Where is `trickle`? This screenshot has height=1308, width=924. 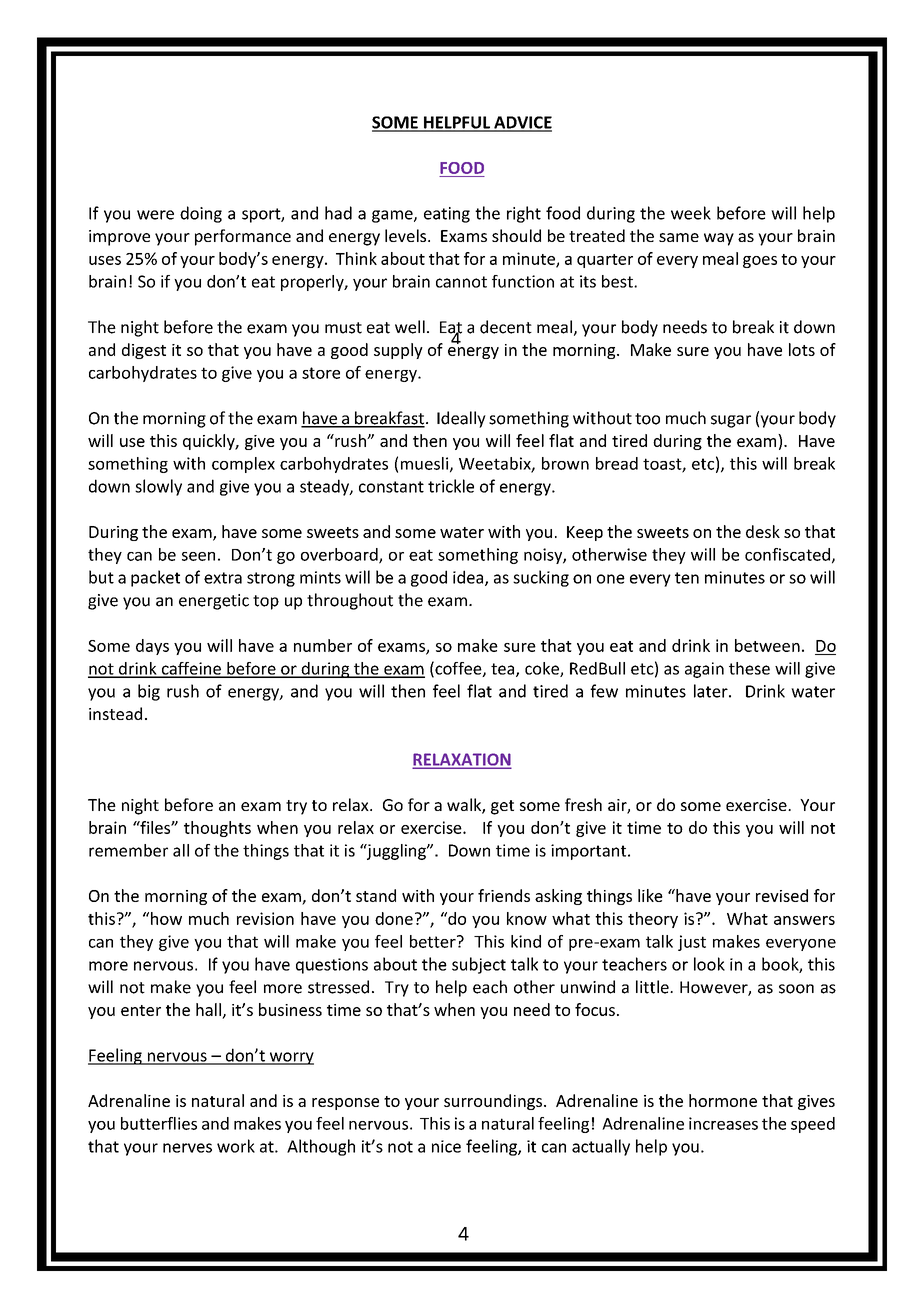 trickle is located at coordinates (451, 486).
